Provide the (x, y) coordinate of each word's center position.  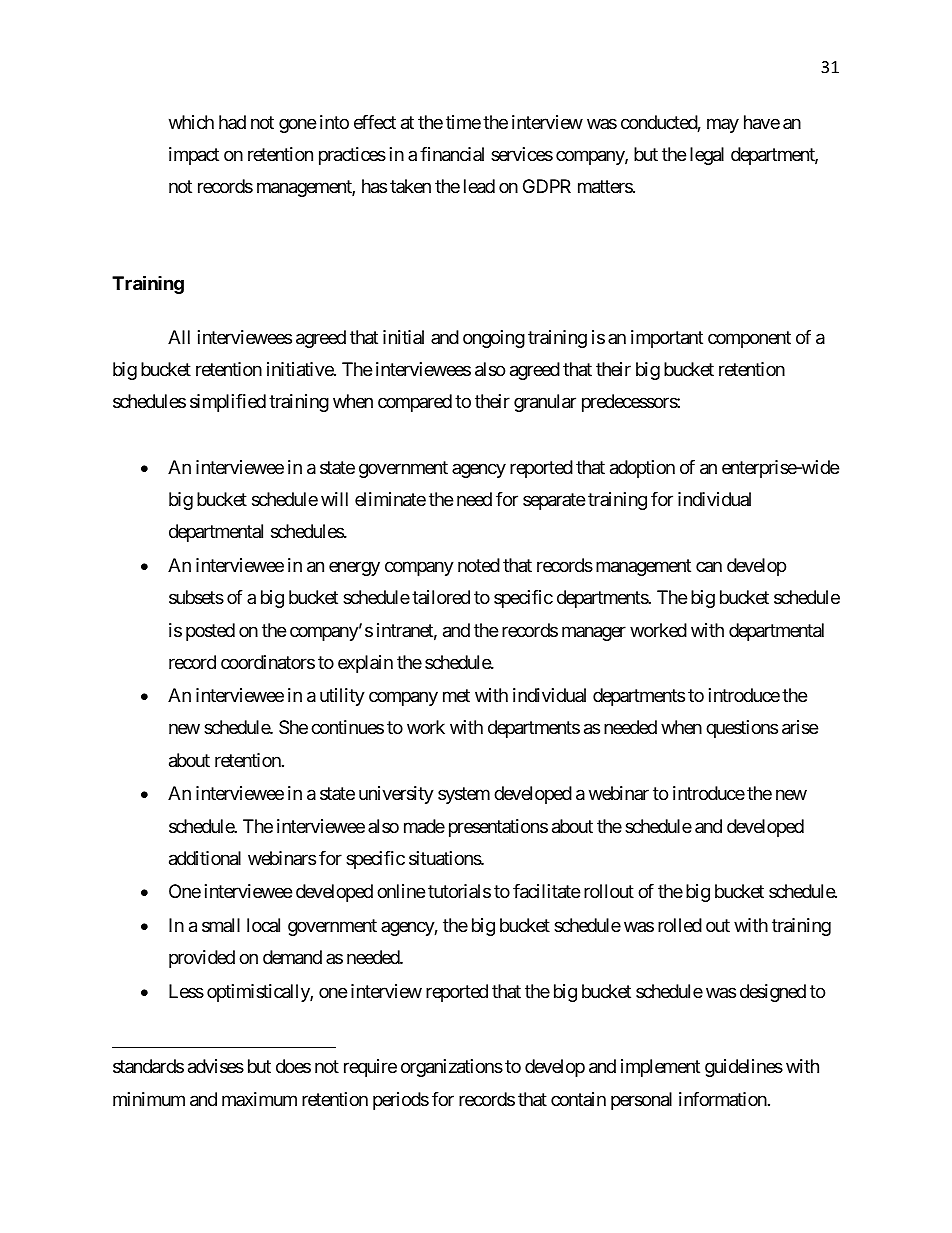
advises (216, 1066)
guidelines (744, 1068)
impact (194, 156)
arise (800, 727)
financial (452, 154)
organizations (452, 1068)
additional (205, 858)
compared (415, 403)
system (464, 796)
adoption (642, 469)
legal (707, 156)
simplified (228, 403)
